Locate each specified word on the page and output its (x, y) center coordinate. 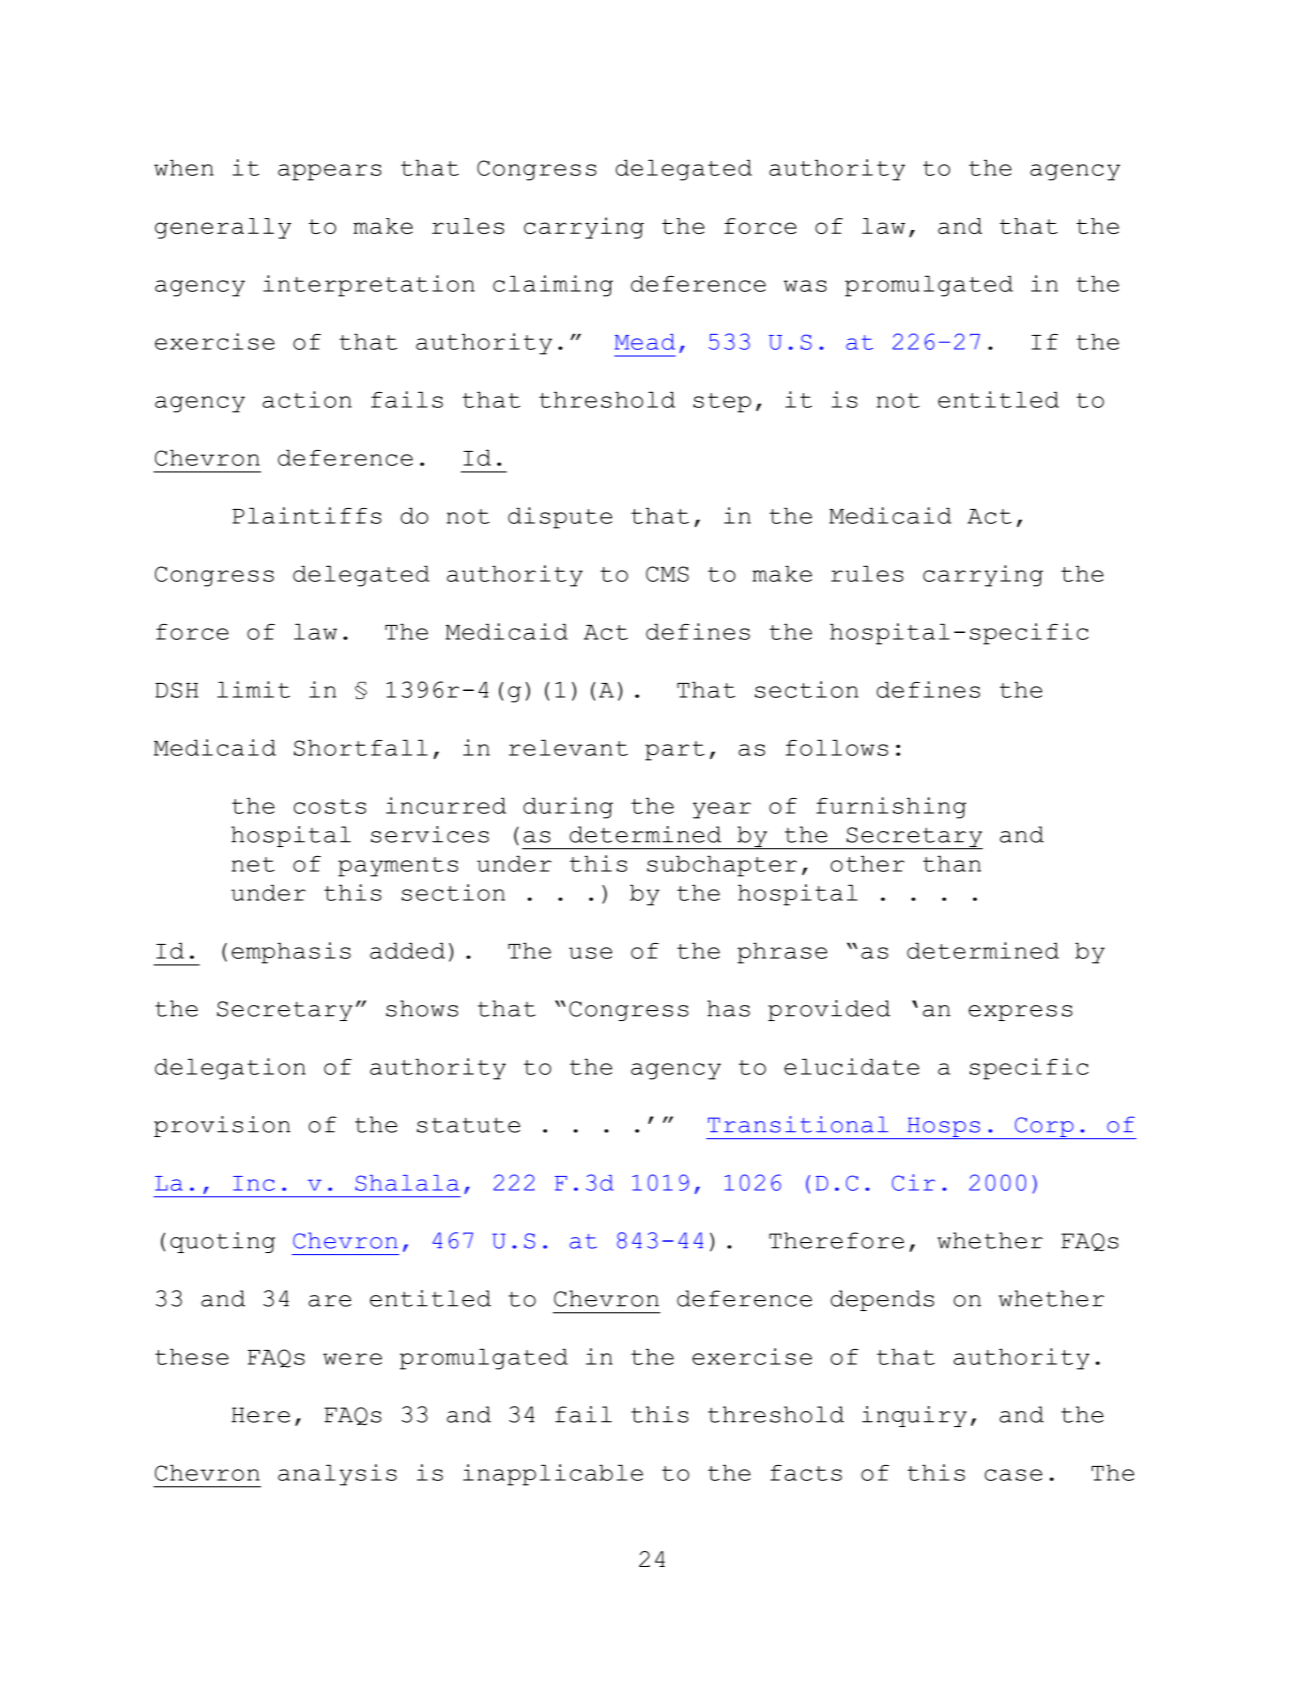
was (805, 286)
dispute (560, 518)
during (568, 808)
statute (468, 1125)
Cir (913, 1182)
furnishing (891, 808)
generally (223, 228)
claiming (553, 286)
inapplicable (553, 1475)
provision (222, 1126)
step (722, 403)
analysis (337, 1475)
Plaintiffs (307, 515)
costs (330, 806)
